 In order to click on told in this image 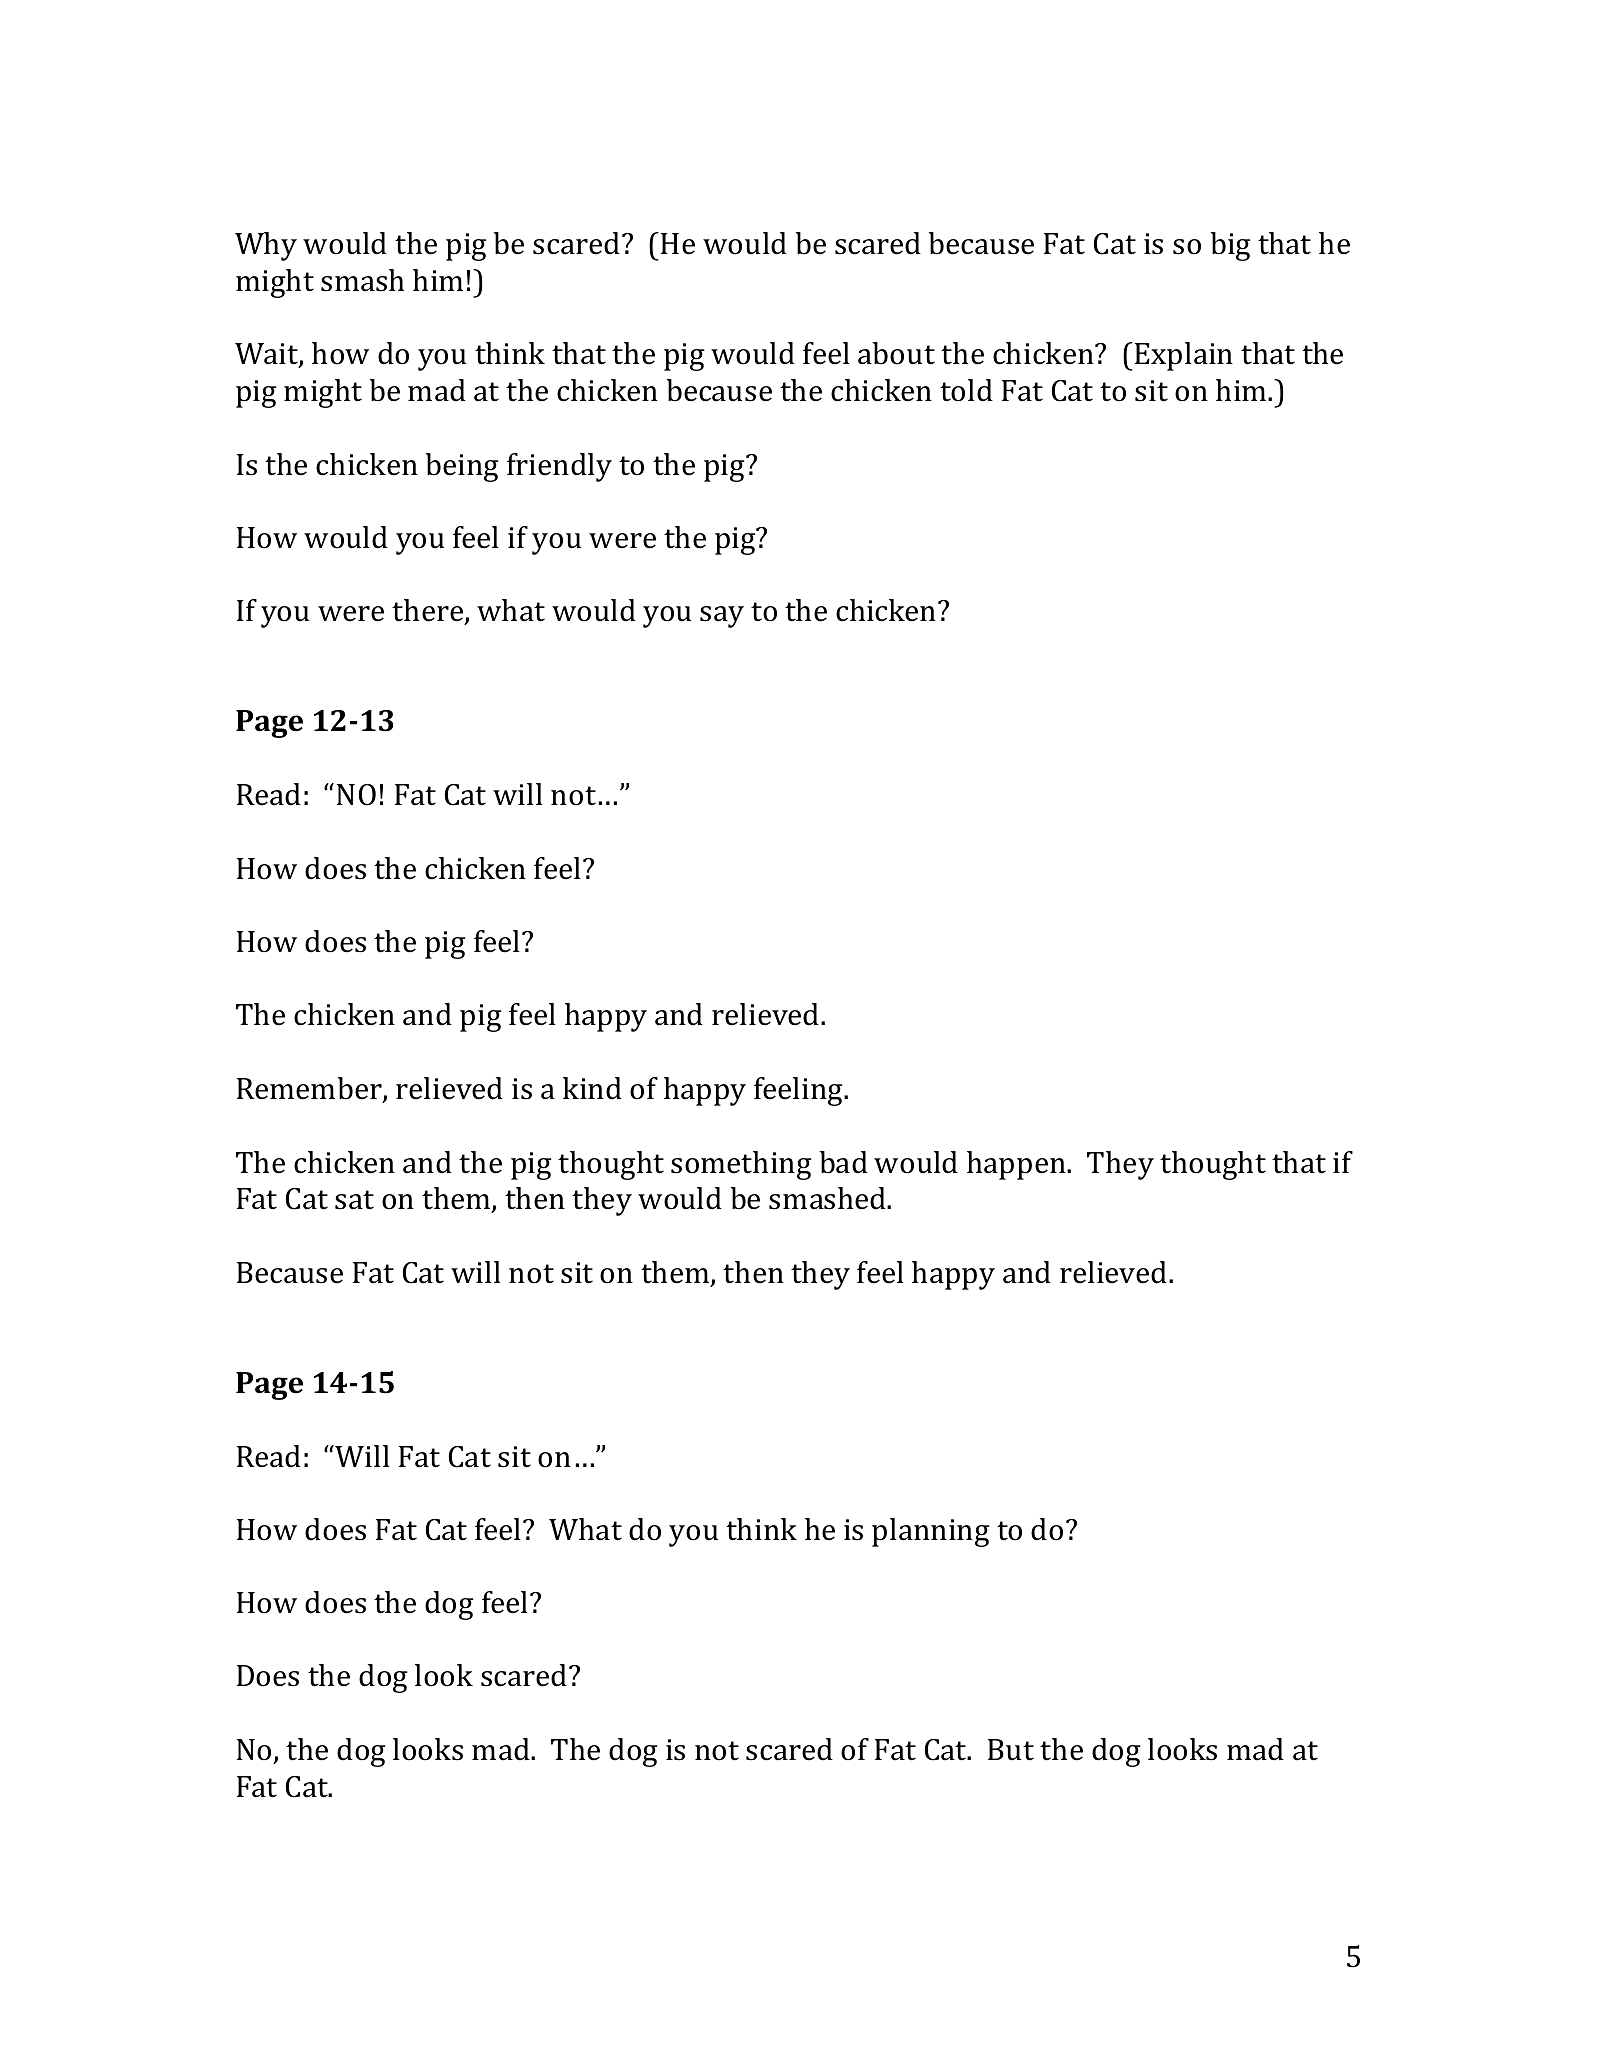, I will do `click(966, 390)`.
